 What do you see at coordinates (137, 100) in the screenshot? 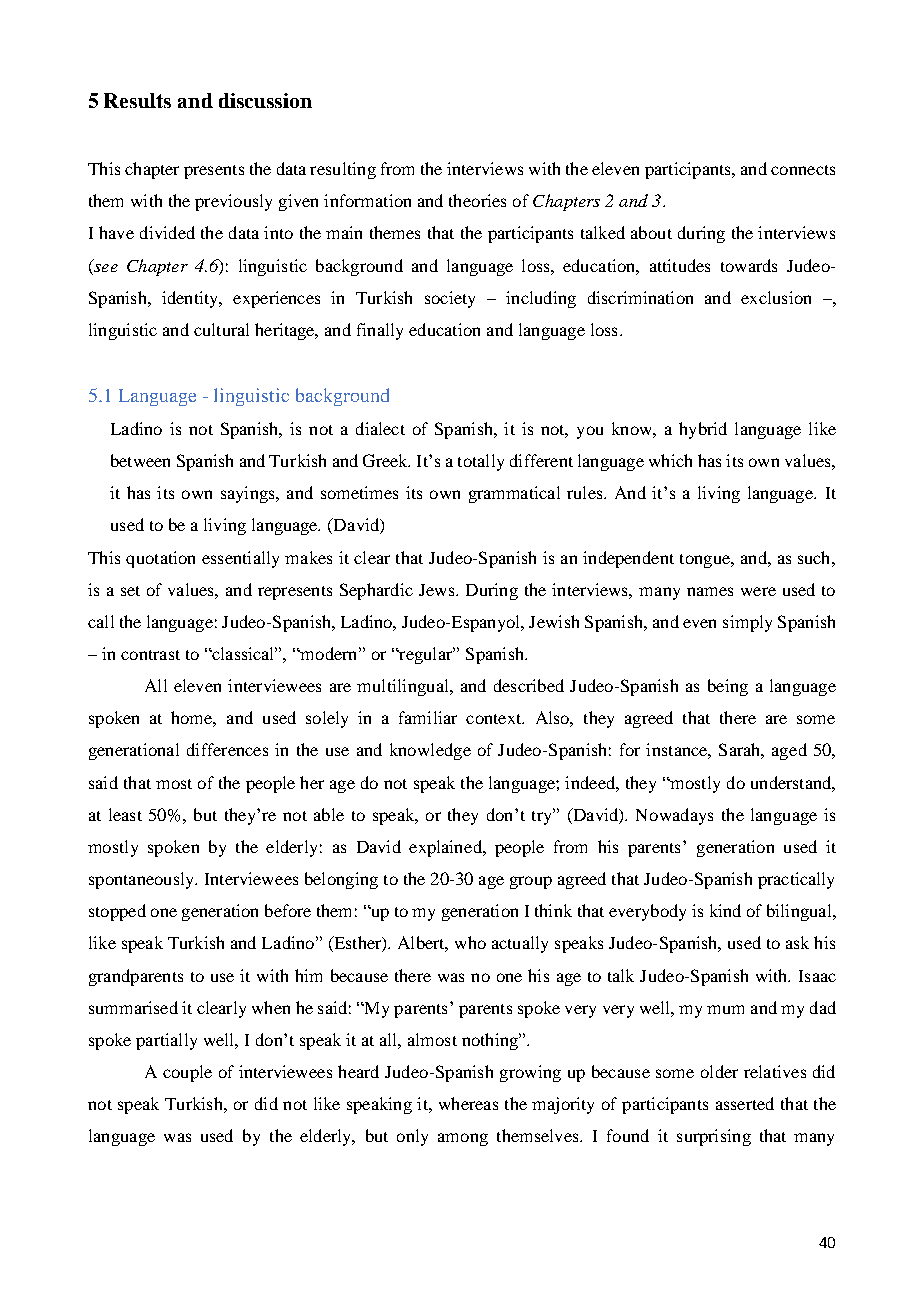
I see `Results` at bounding box center [137, 100].
